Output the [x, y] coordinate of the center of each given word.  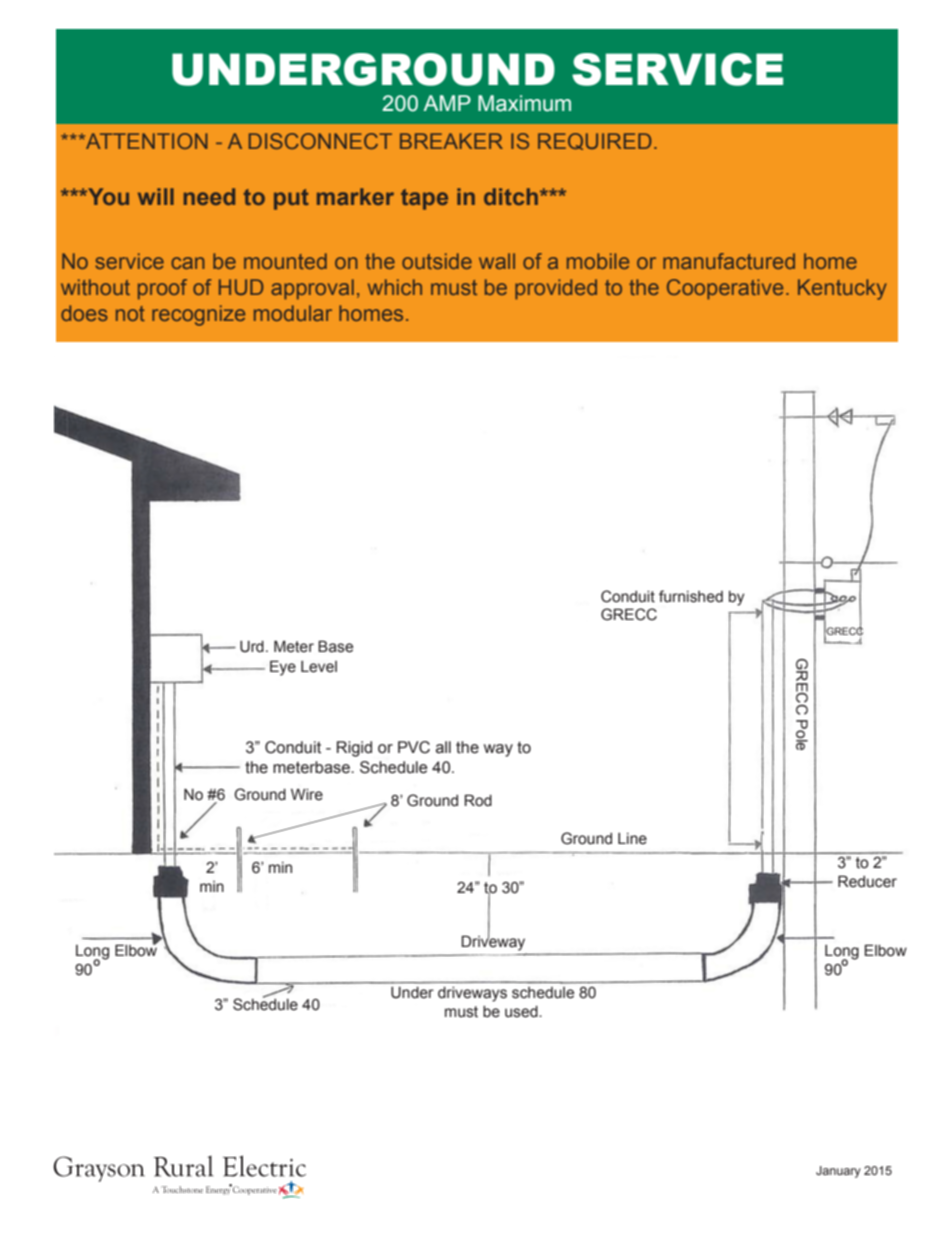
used [522, 1012]
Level [319, 667]
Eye [283, 668]
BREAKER [451, 141]
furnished [691, 596]
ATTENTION [146, 141]
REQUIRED [594, 141]
